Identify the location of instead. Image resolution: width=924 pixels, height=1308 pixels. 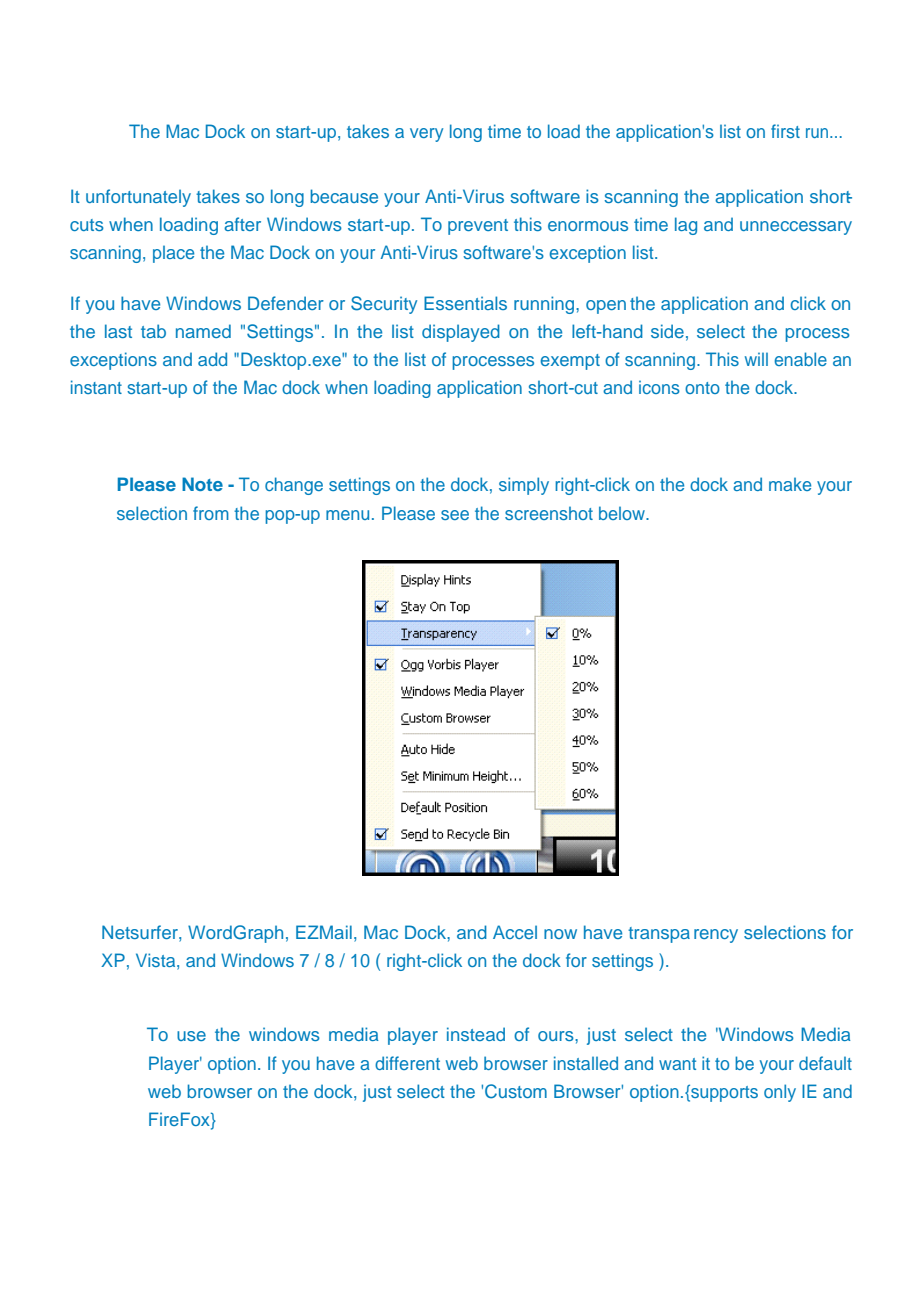
(476, 1034).
